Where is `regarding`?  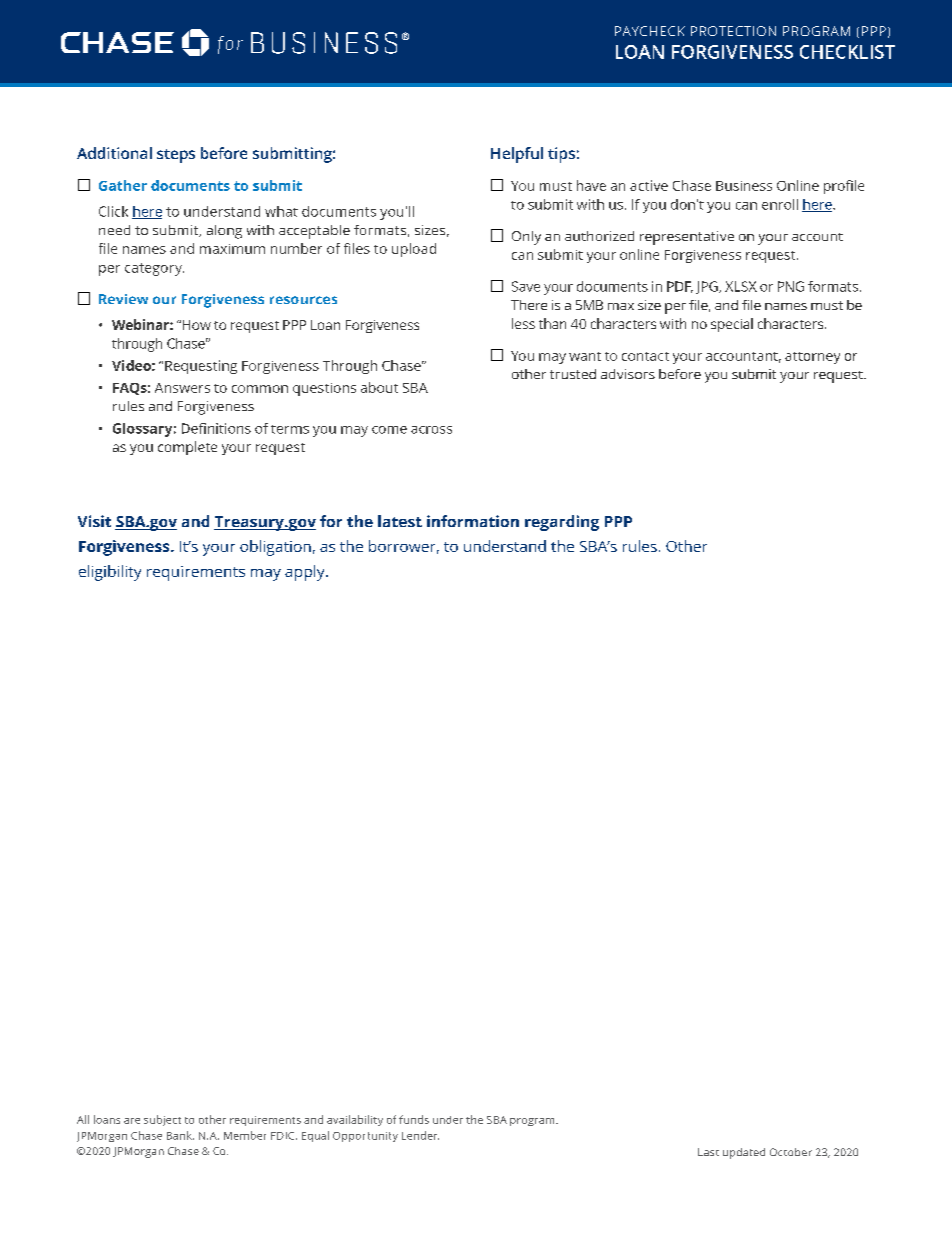
regarding is located at coordinates (562, 523).
